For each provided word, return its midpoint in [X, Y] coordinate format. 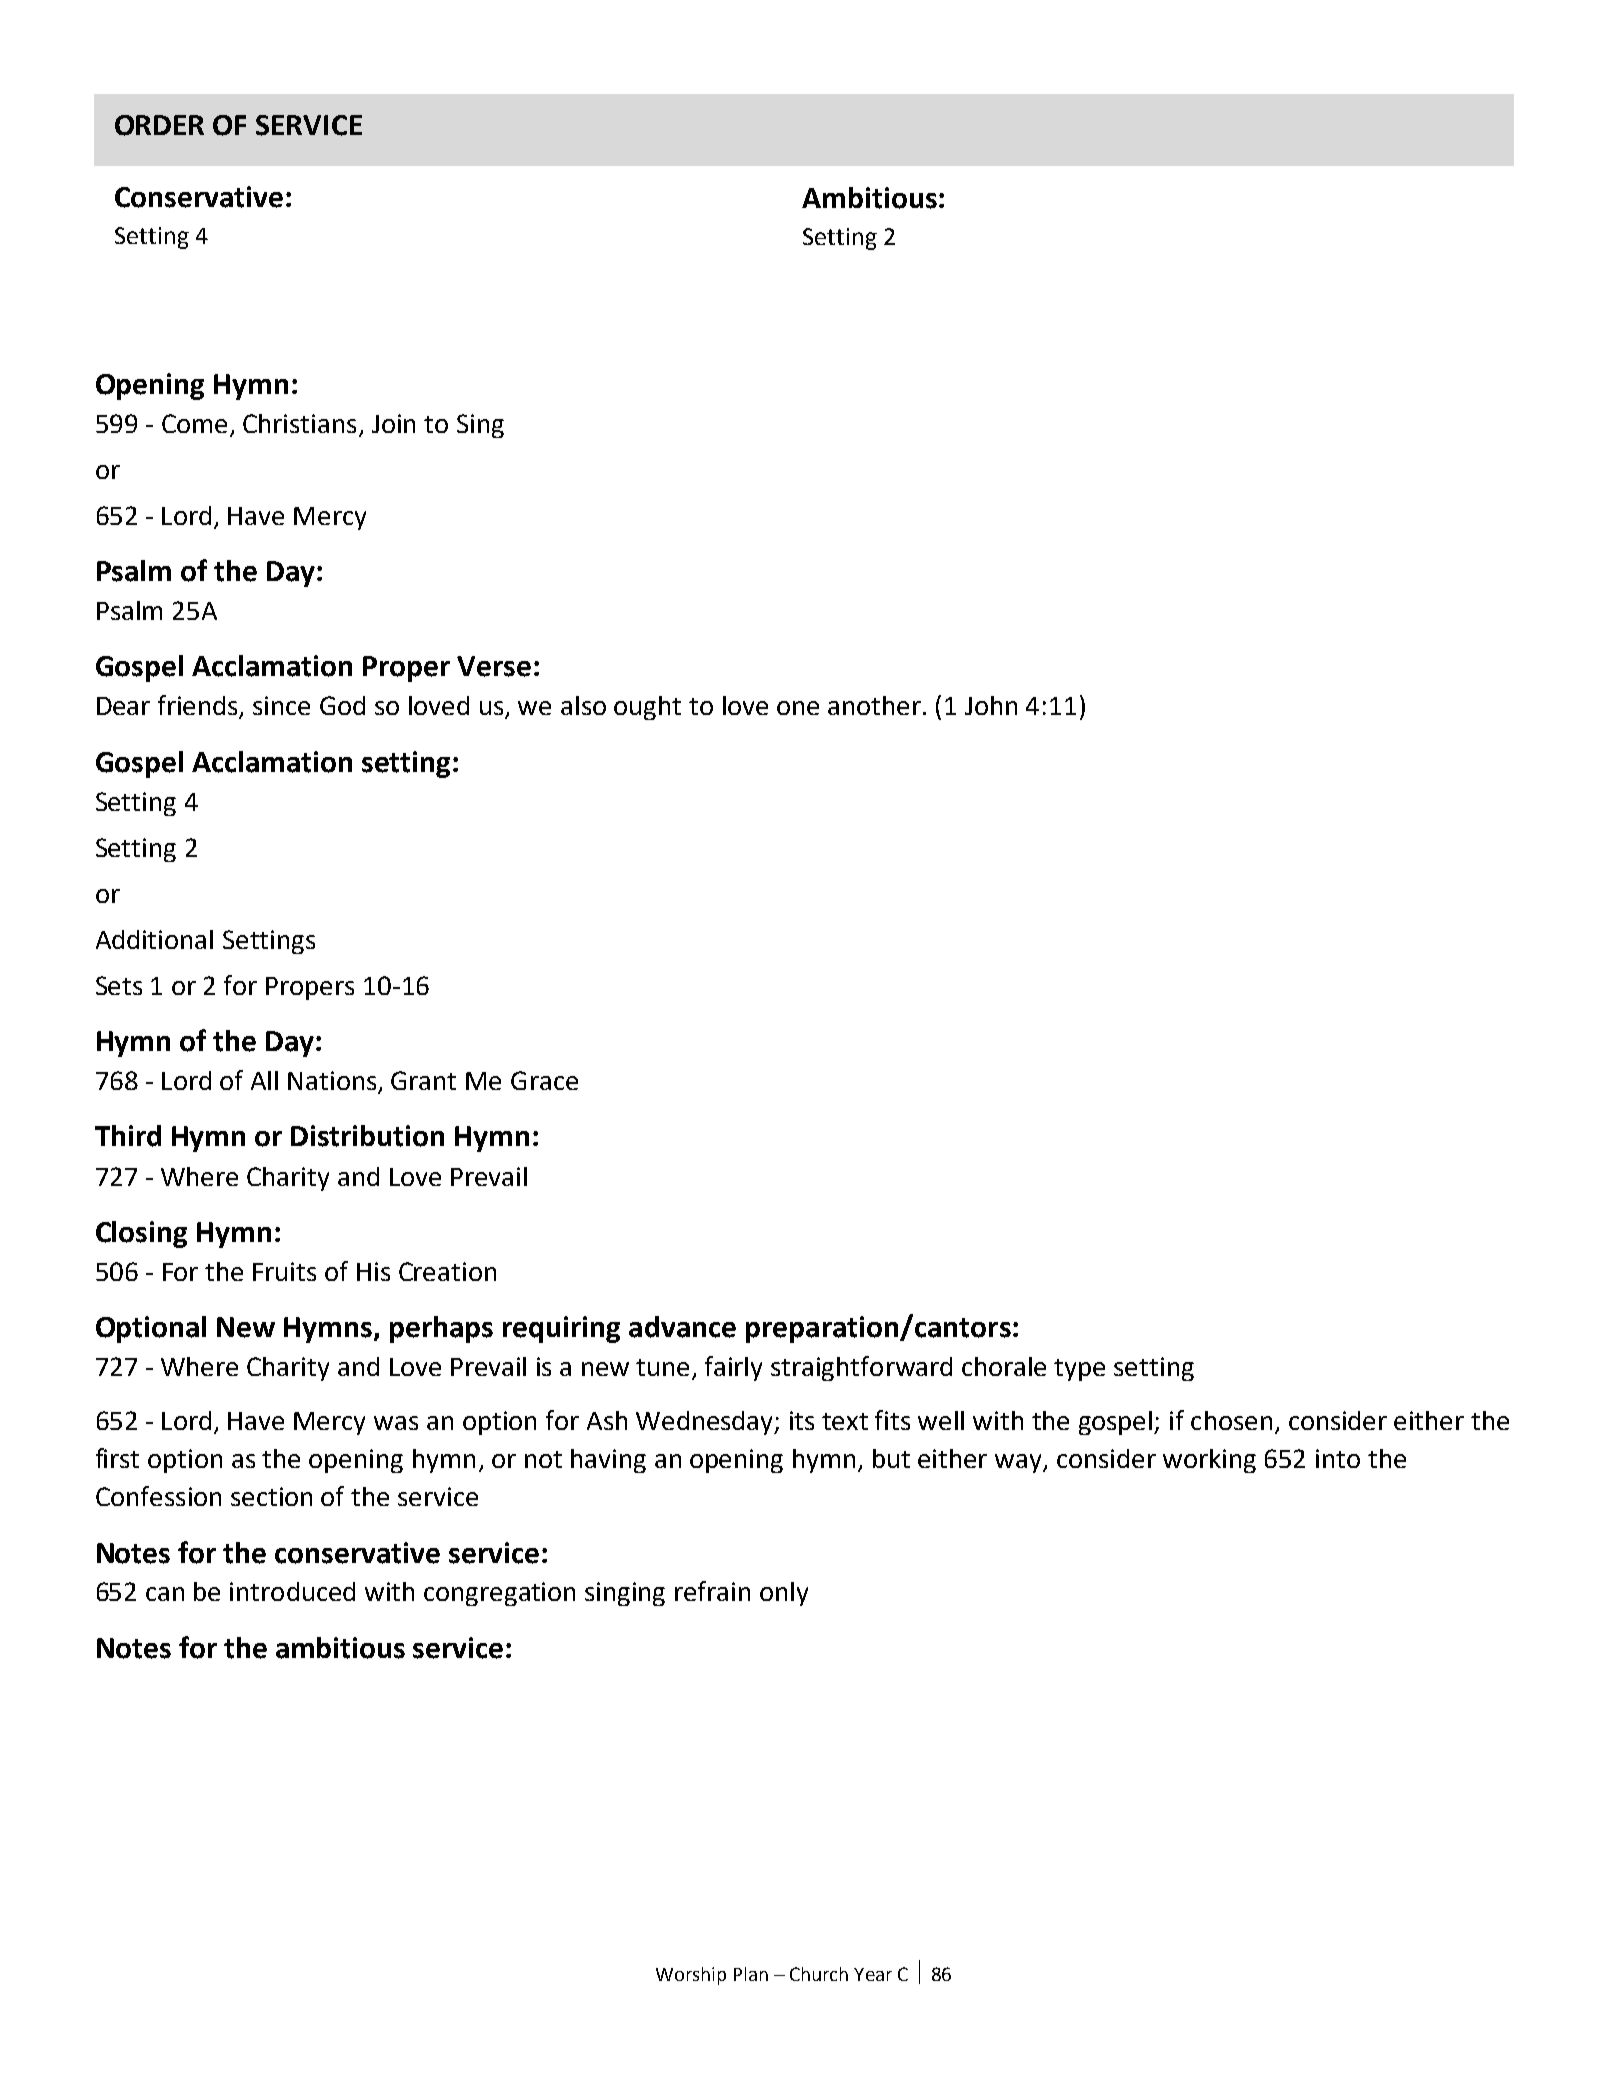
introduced [292, 1591]
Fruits [284, 1271]
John [991, 705]
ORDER [159, 125]
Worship [691, 1976]
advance [682, 1327]
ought [647, 708]
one [798, 708]
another [876, 705]
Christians [299, 423]
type [1079, 1370]
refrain [712, 1591]
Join [393, 423]
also [583, 705]
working [1209, 1461]
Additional [154, 939]
